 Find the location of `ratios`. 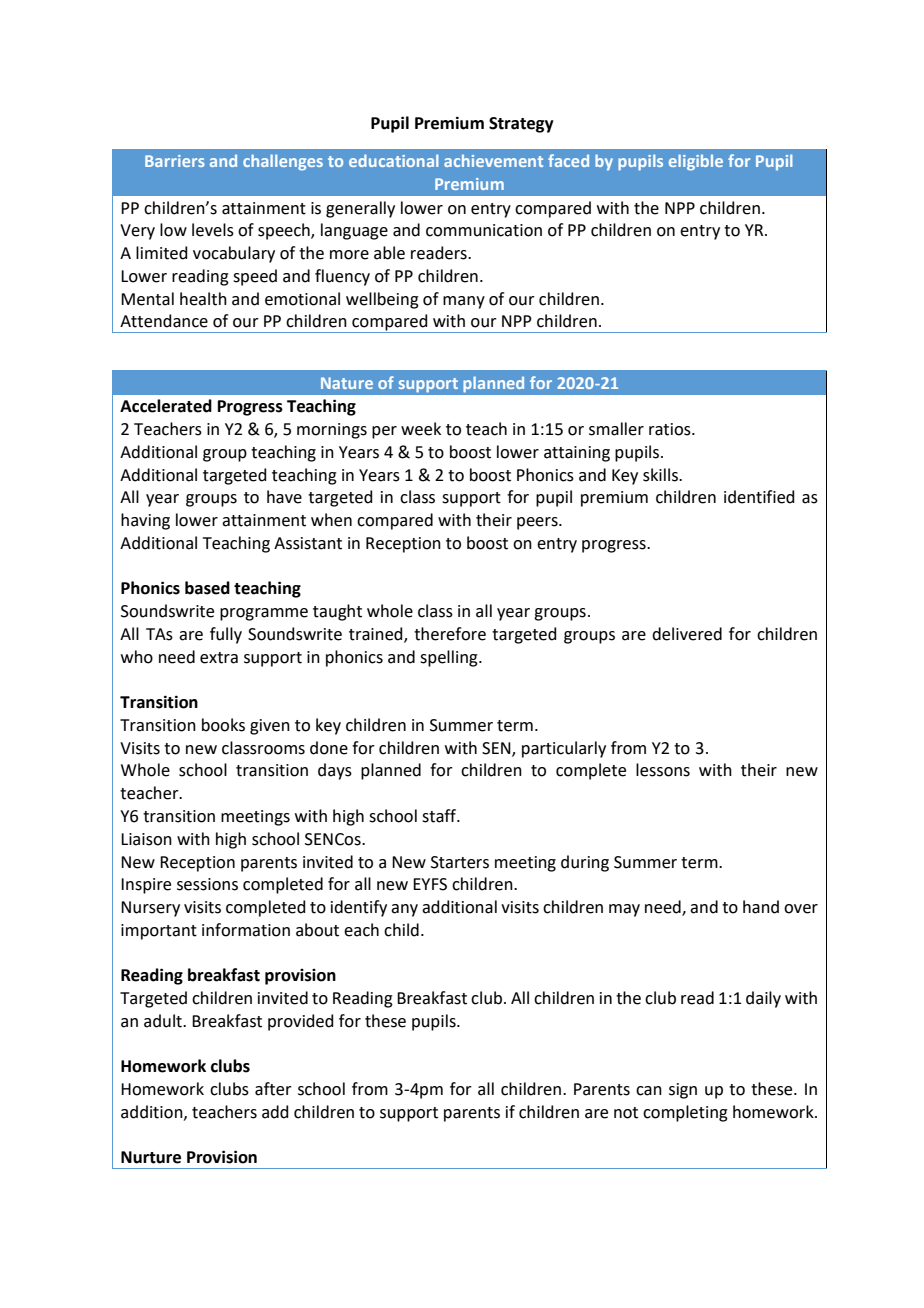

ratios is located at coordinates (671, 429).
